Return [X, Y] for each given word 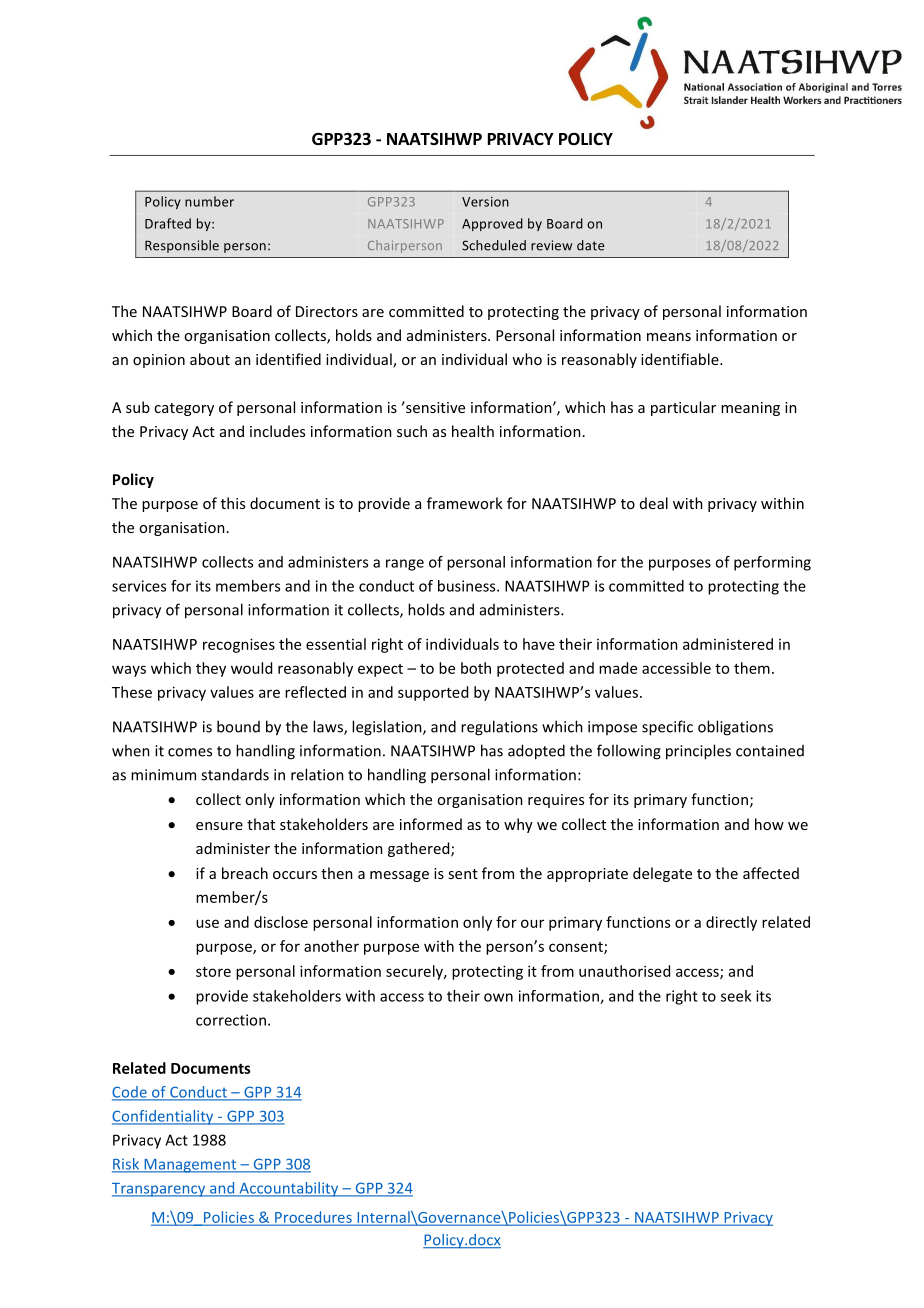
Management [190, 1166]
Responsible [182, 246]
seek [736, 996]
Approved [492, 224]
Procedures [313, 1218]
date [590, 245]
